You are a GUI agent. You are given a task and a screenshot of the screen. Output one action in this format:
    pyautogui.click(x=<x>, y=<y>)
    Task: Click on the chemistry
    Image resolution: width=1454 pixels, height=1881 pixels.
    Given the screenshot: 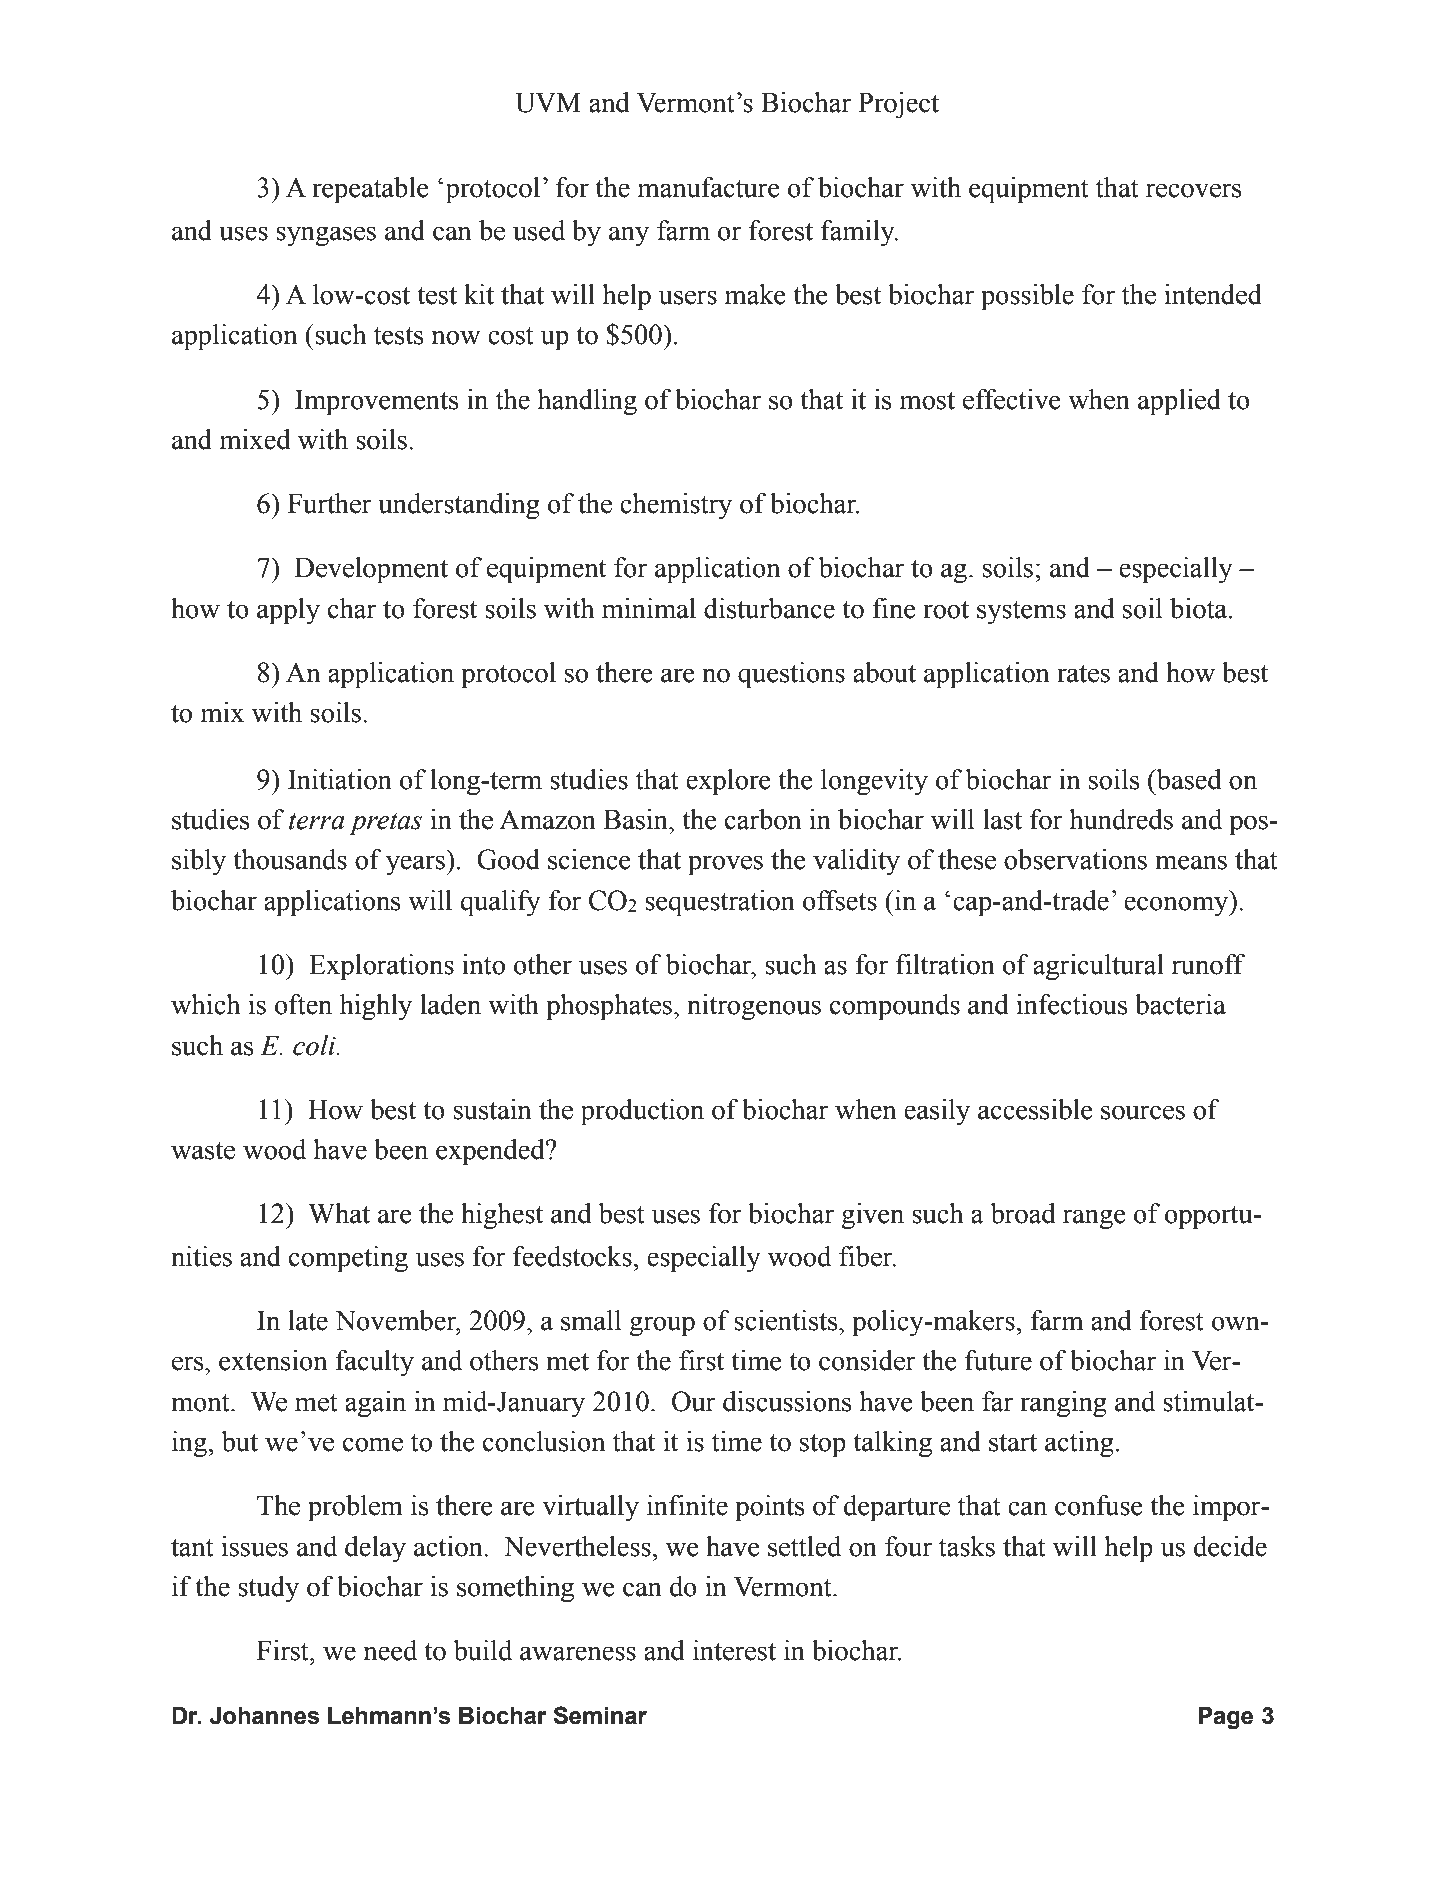 What is the action you would take?
    pyautogui.click(x=676, y=506)
